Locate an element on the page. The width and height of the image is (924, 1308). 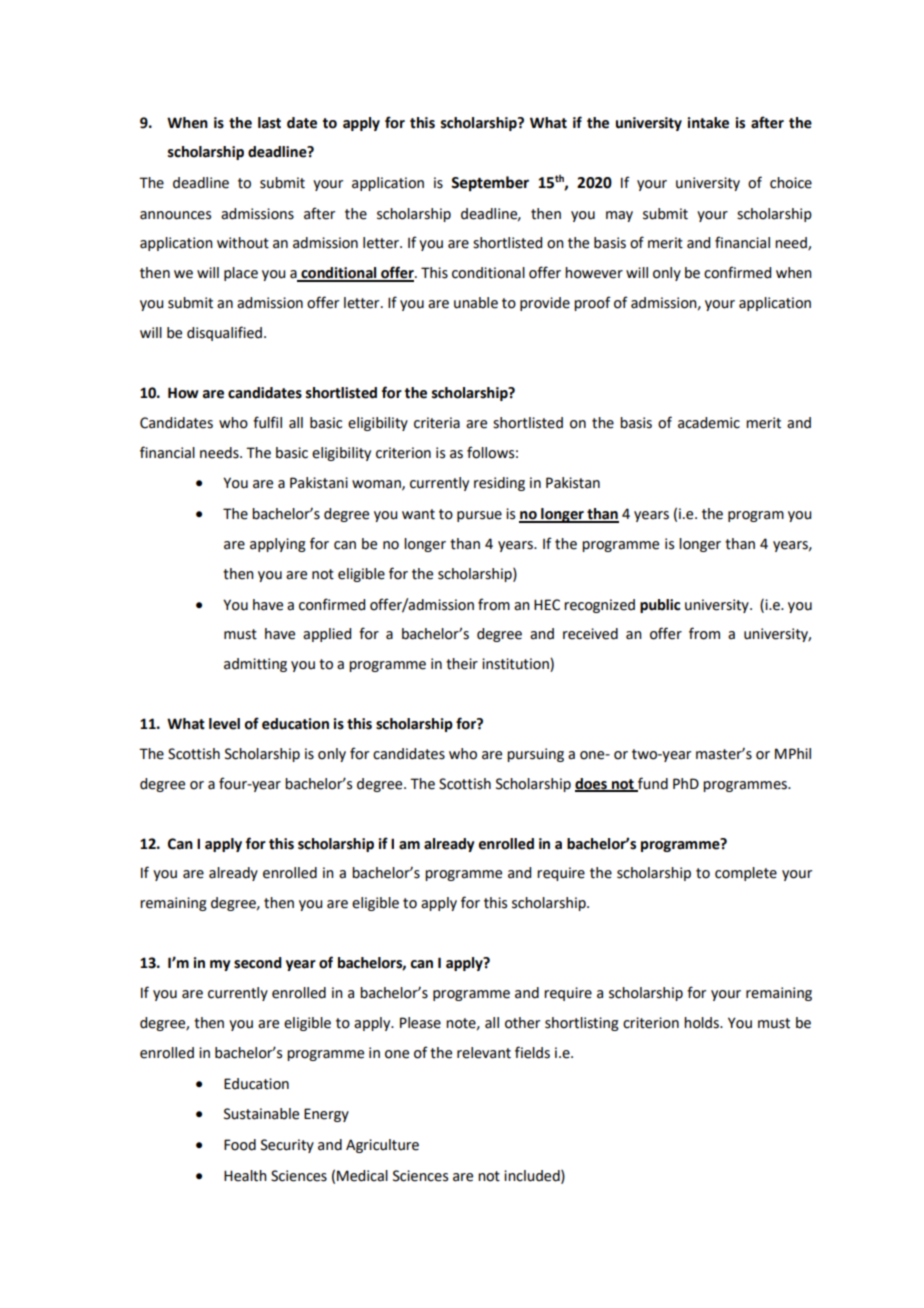
public is located at coordinates (660, 606).
